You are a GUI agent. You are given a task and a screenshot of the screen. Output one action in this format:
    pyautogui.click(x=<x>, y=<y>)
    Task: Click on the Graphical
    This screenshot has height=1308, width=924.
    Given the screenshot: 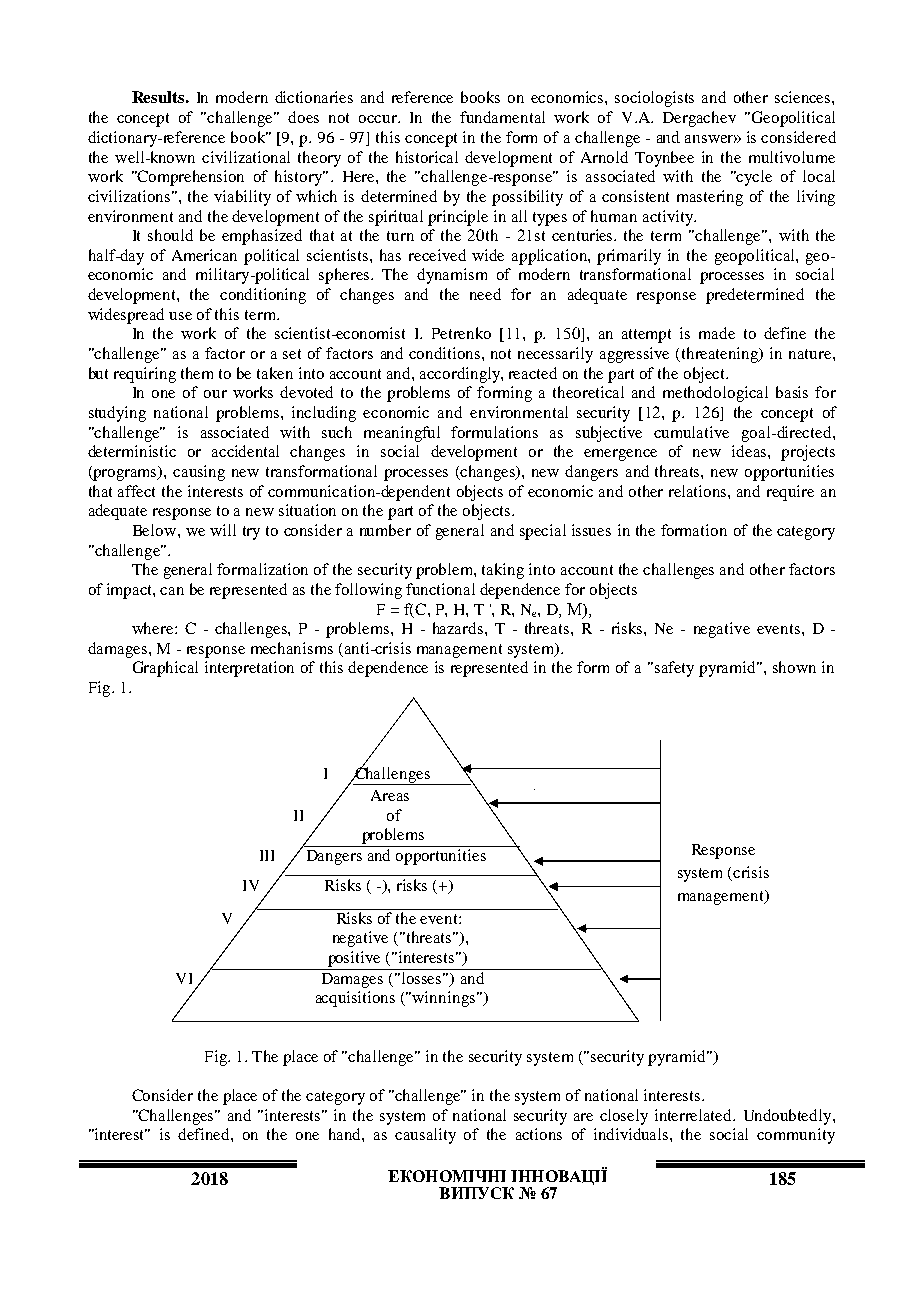 What is the action you would take?
    pyautogui.click(x=165, y=669)
